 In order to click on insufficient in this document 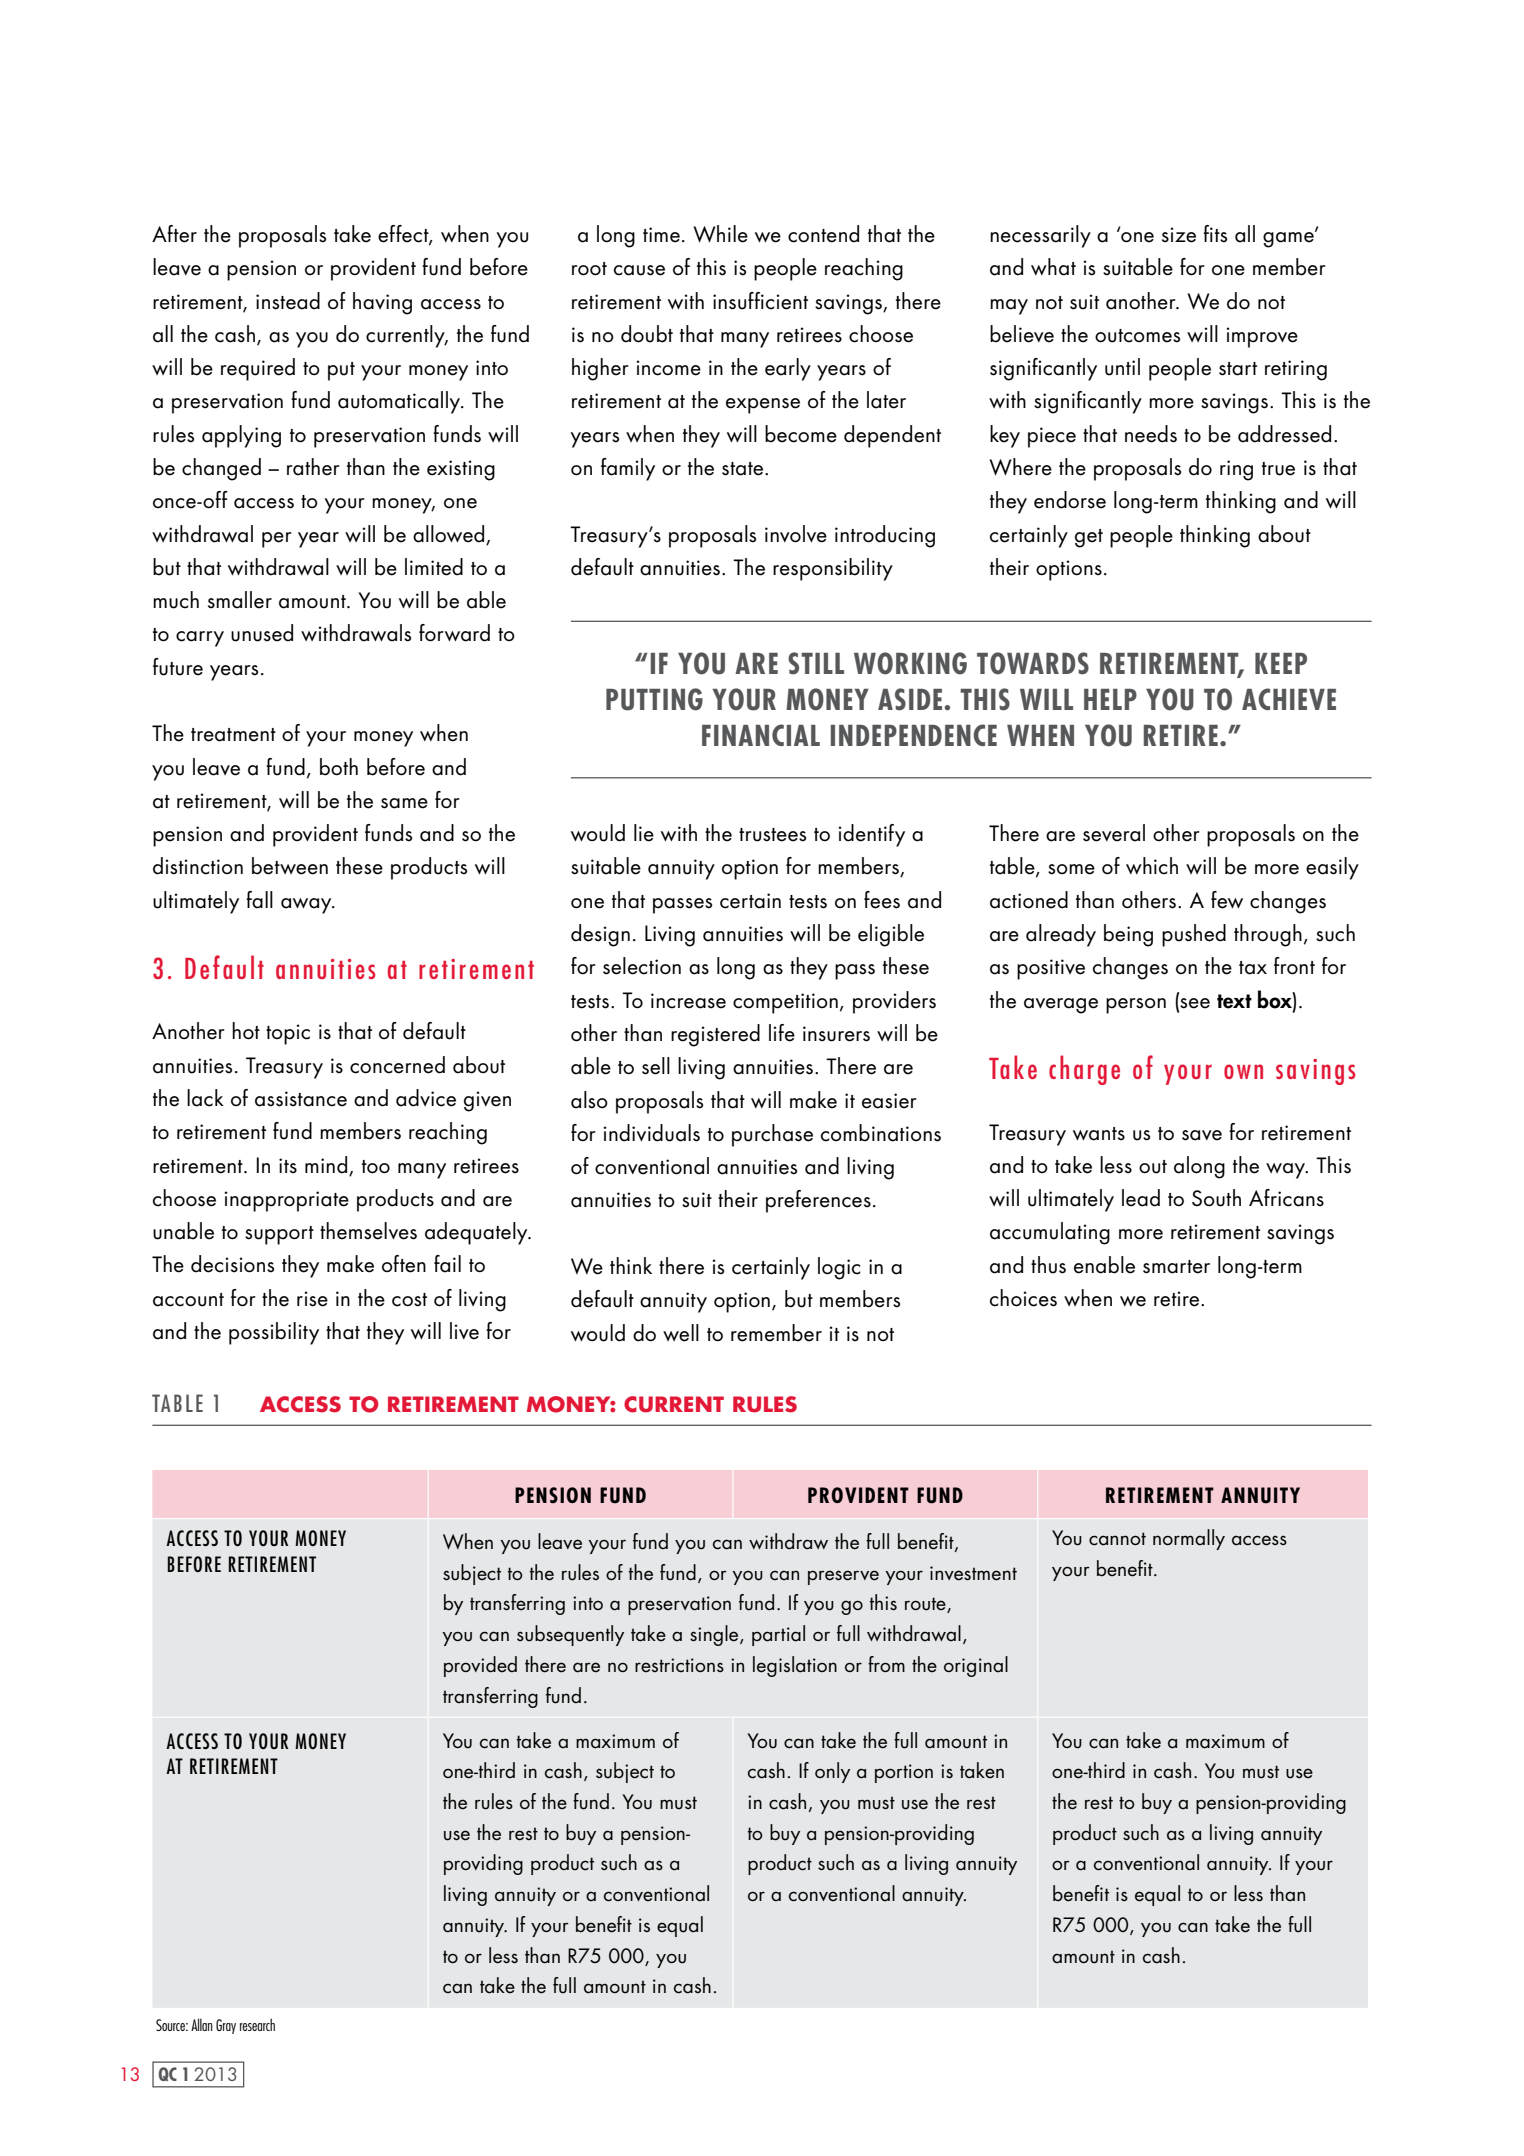, I will do `click(760, 301)`.
